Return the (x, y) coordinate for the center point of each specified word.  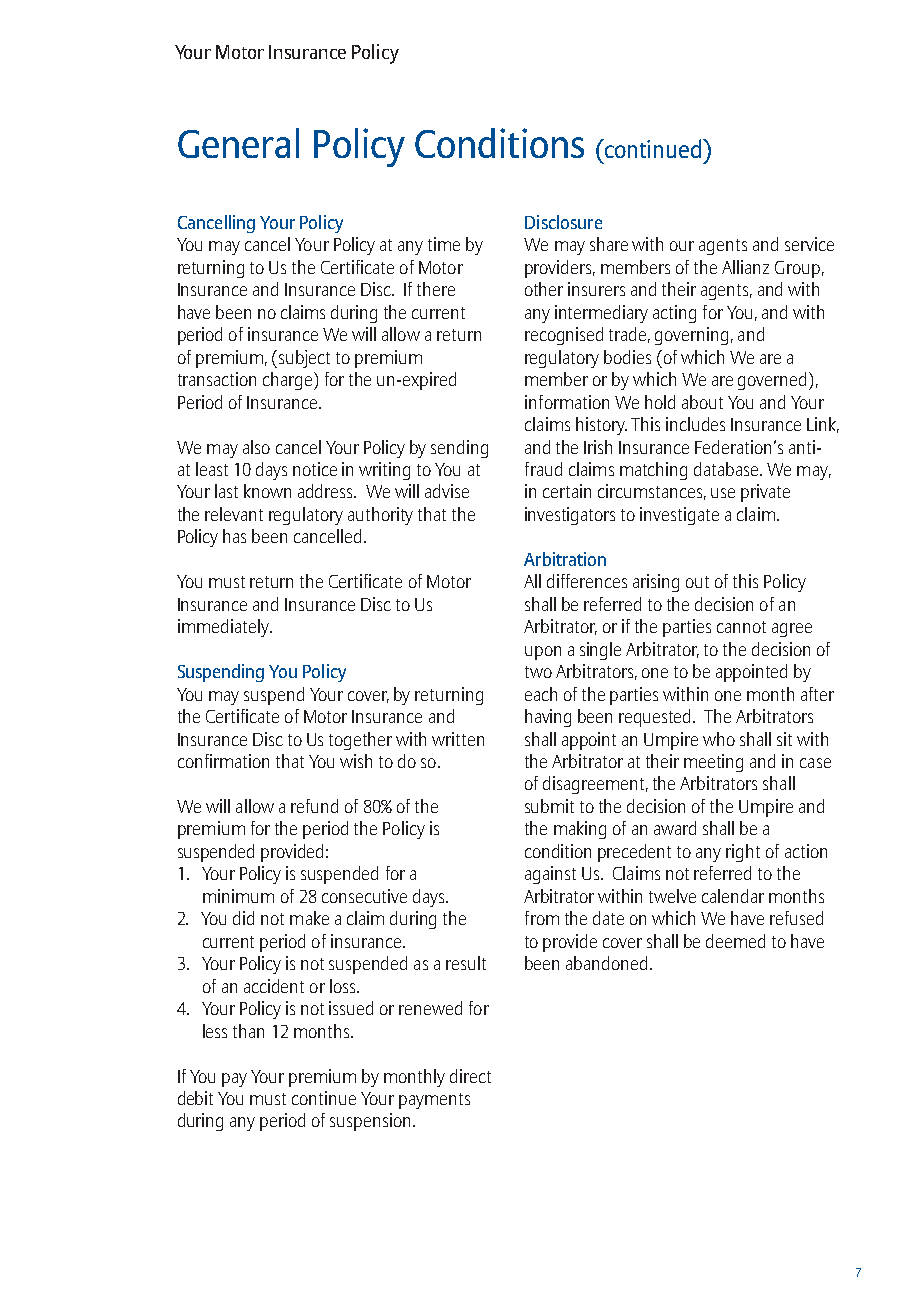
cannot (741, 627)
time (444, 244)
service (809, 244)
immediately (224, 628)
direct (470, 1076)
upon (543, 653)
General (238, 143)
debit (195, 1098)
